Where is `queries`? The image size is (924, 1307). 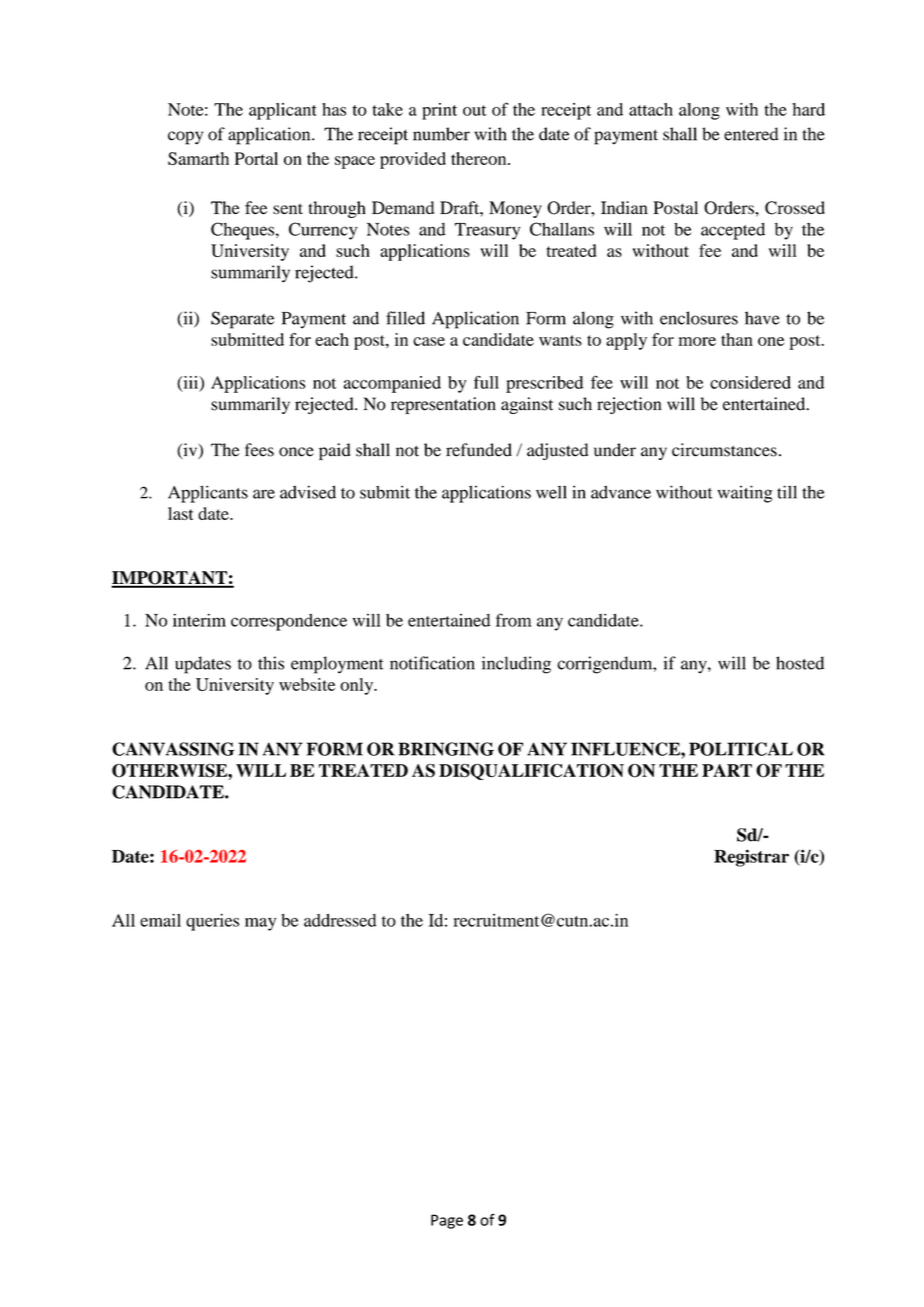
queries is located at coordinates (212, 922).
